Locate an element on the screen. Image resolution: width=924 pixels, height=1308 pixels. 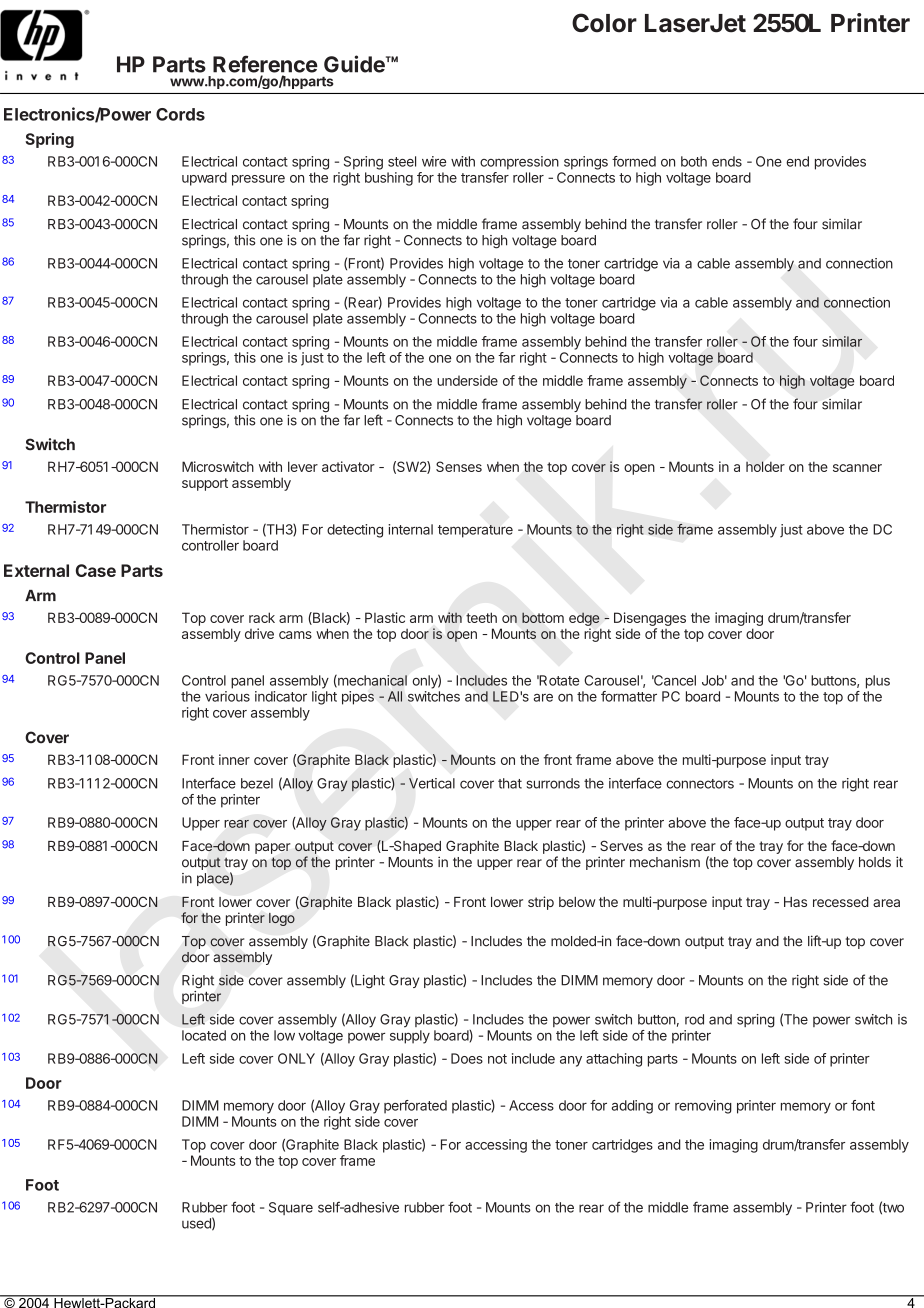
plus is located at coordinates (878, 682).
